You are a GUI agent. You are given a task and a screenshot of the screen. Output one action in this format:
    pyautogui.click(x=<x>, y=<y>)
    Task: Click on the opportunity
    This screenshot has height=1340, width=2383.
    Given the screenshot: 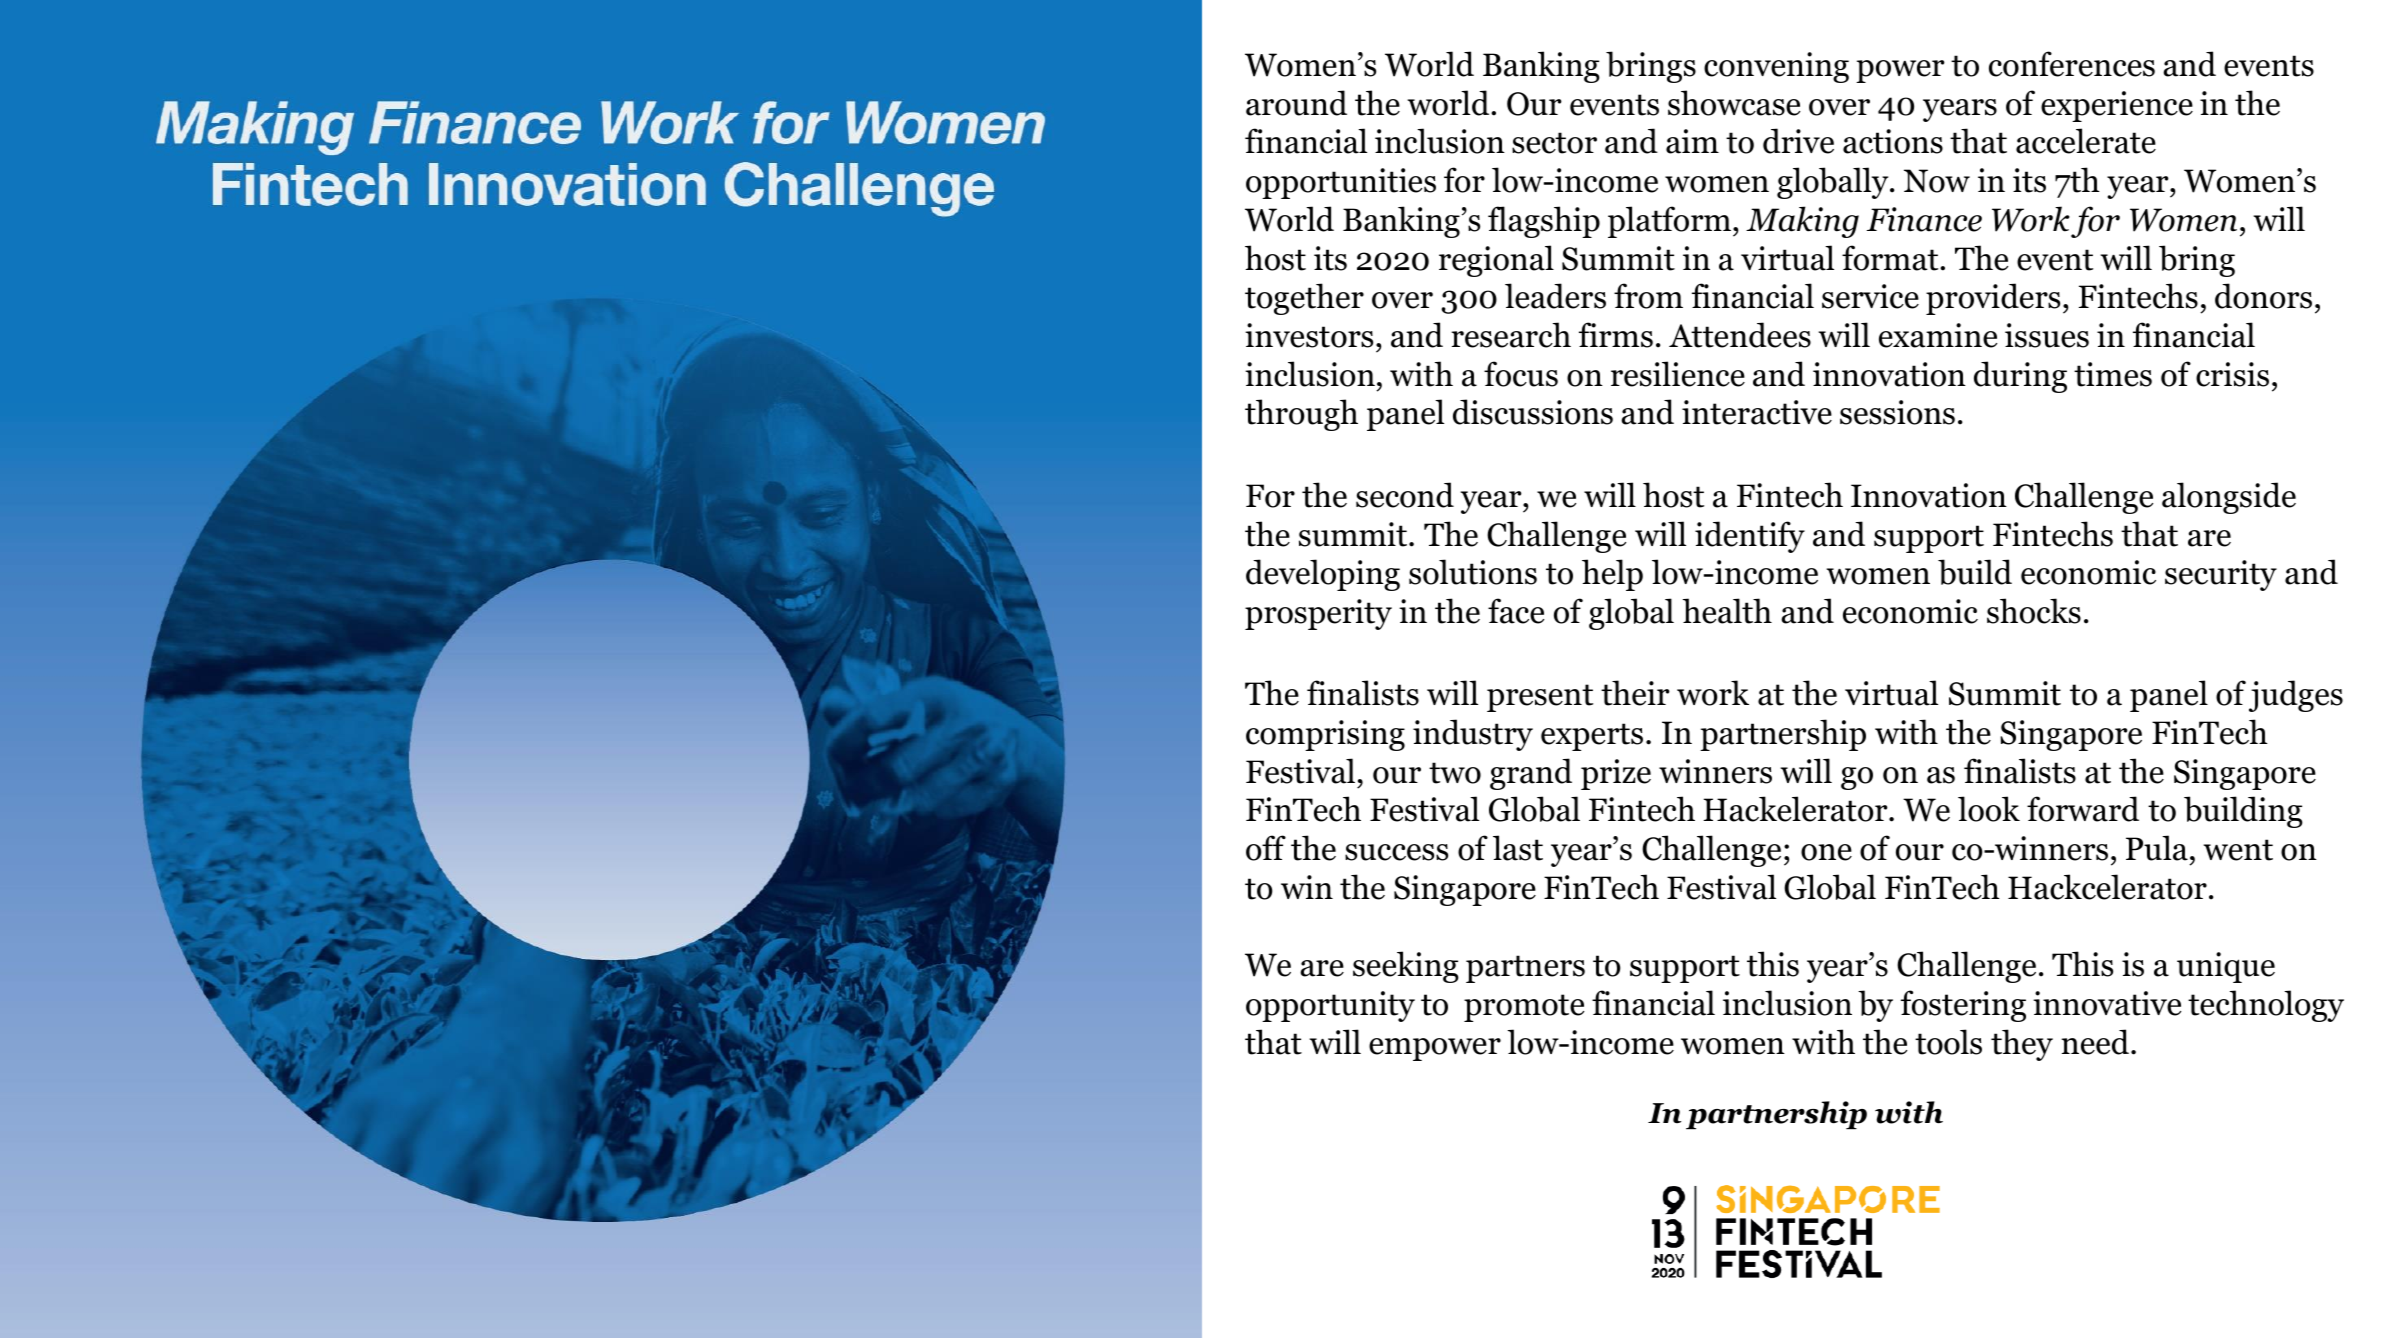 What is the action you would take?
    pyautogui.click(x=1330, y=1006)
